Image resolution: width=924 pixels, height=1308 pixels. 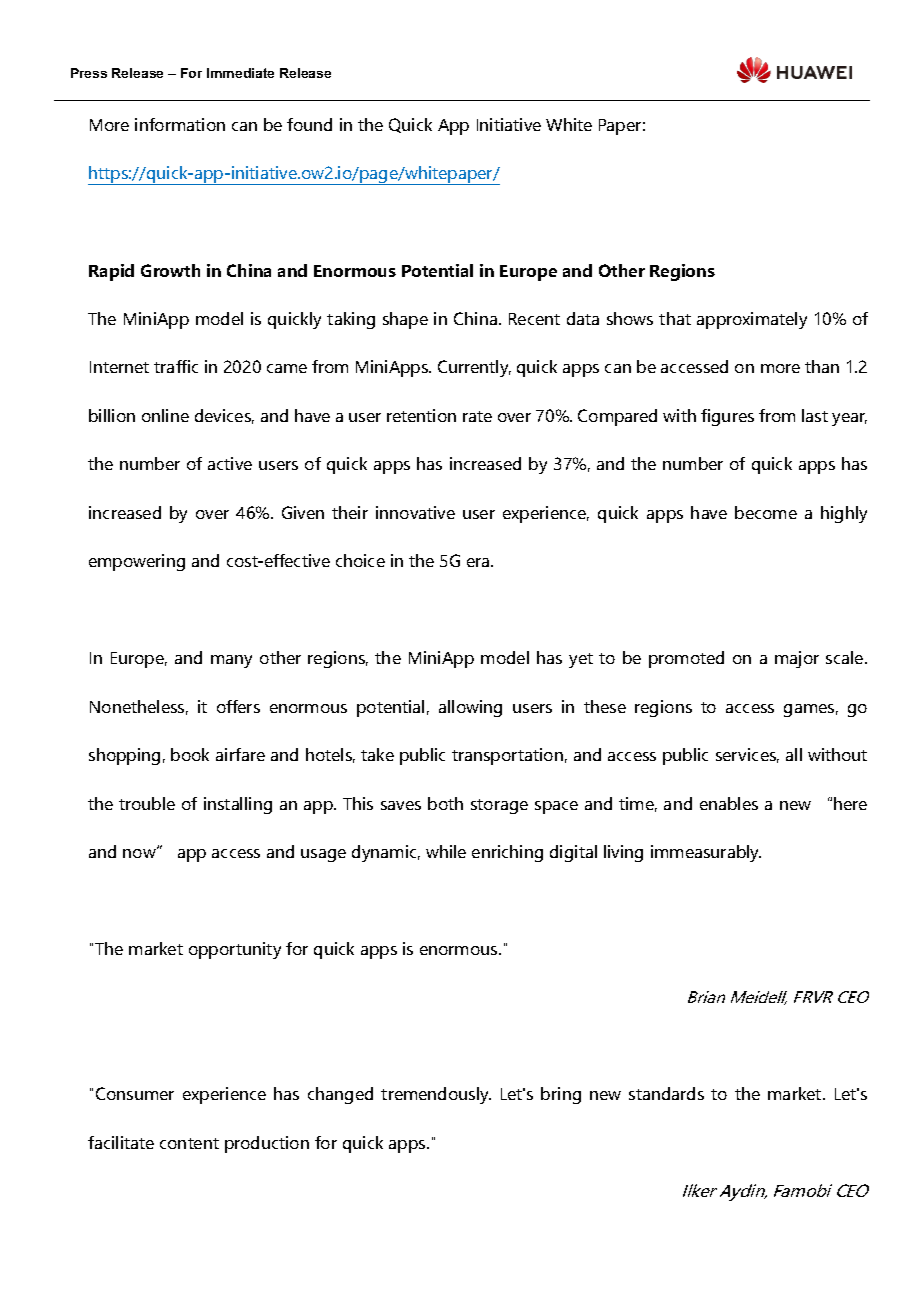 What do you see at coordinates (189, 1143) in the screenshot?
I see `content` at bounding box center [189, 1143].
